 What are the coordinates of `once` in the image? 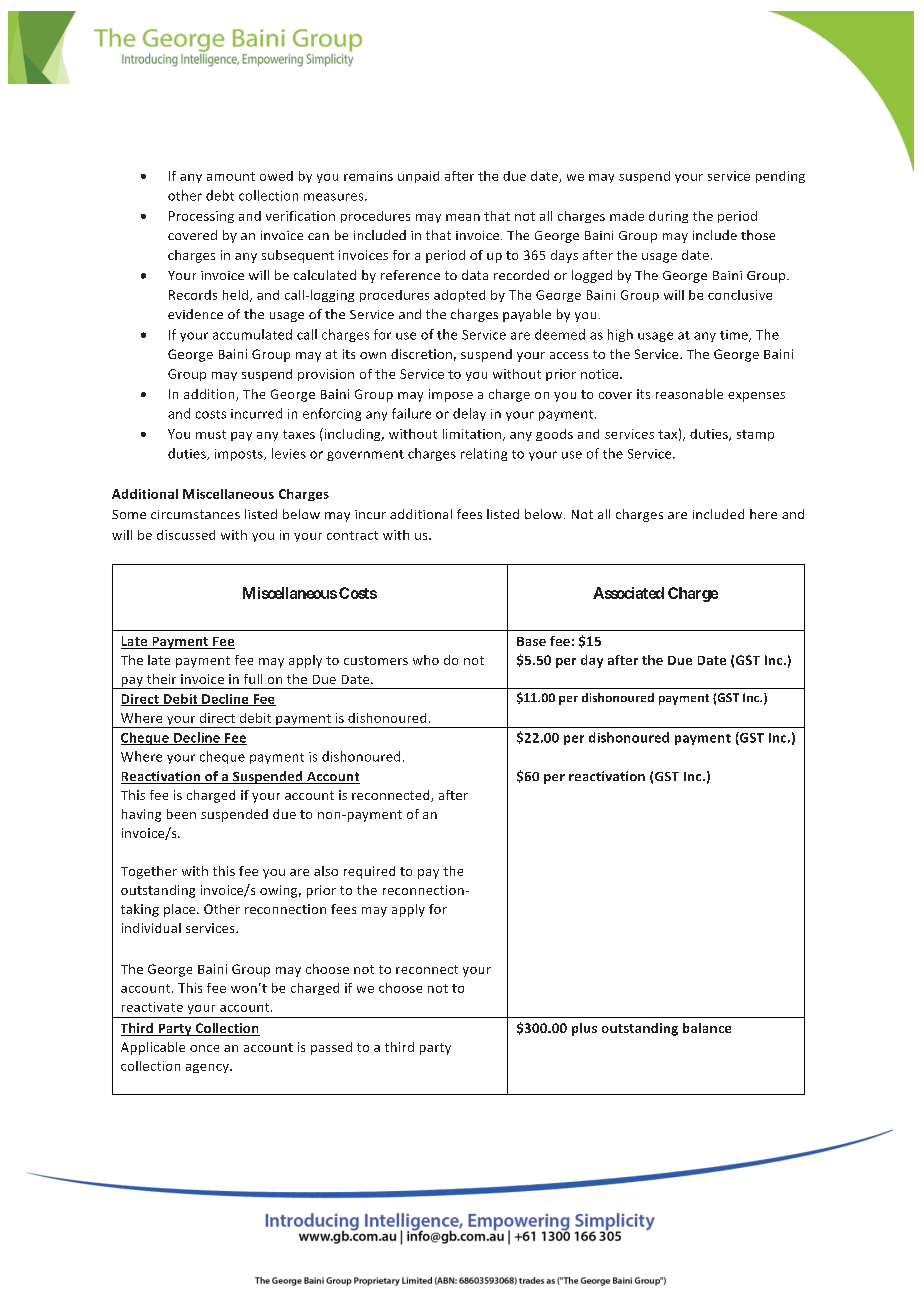 It's located at (204, 1048).
